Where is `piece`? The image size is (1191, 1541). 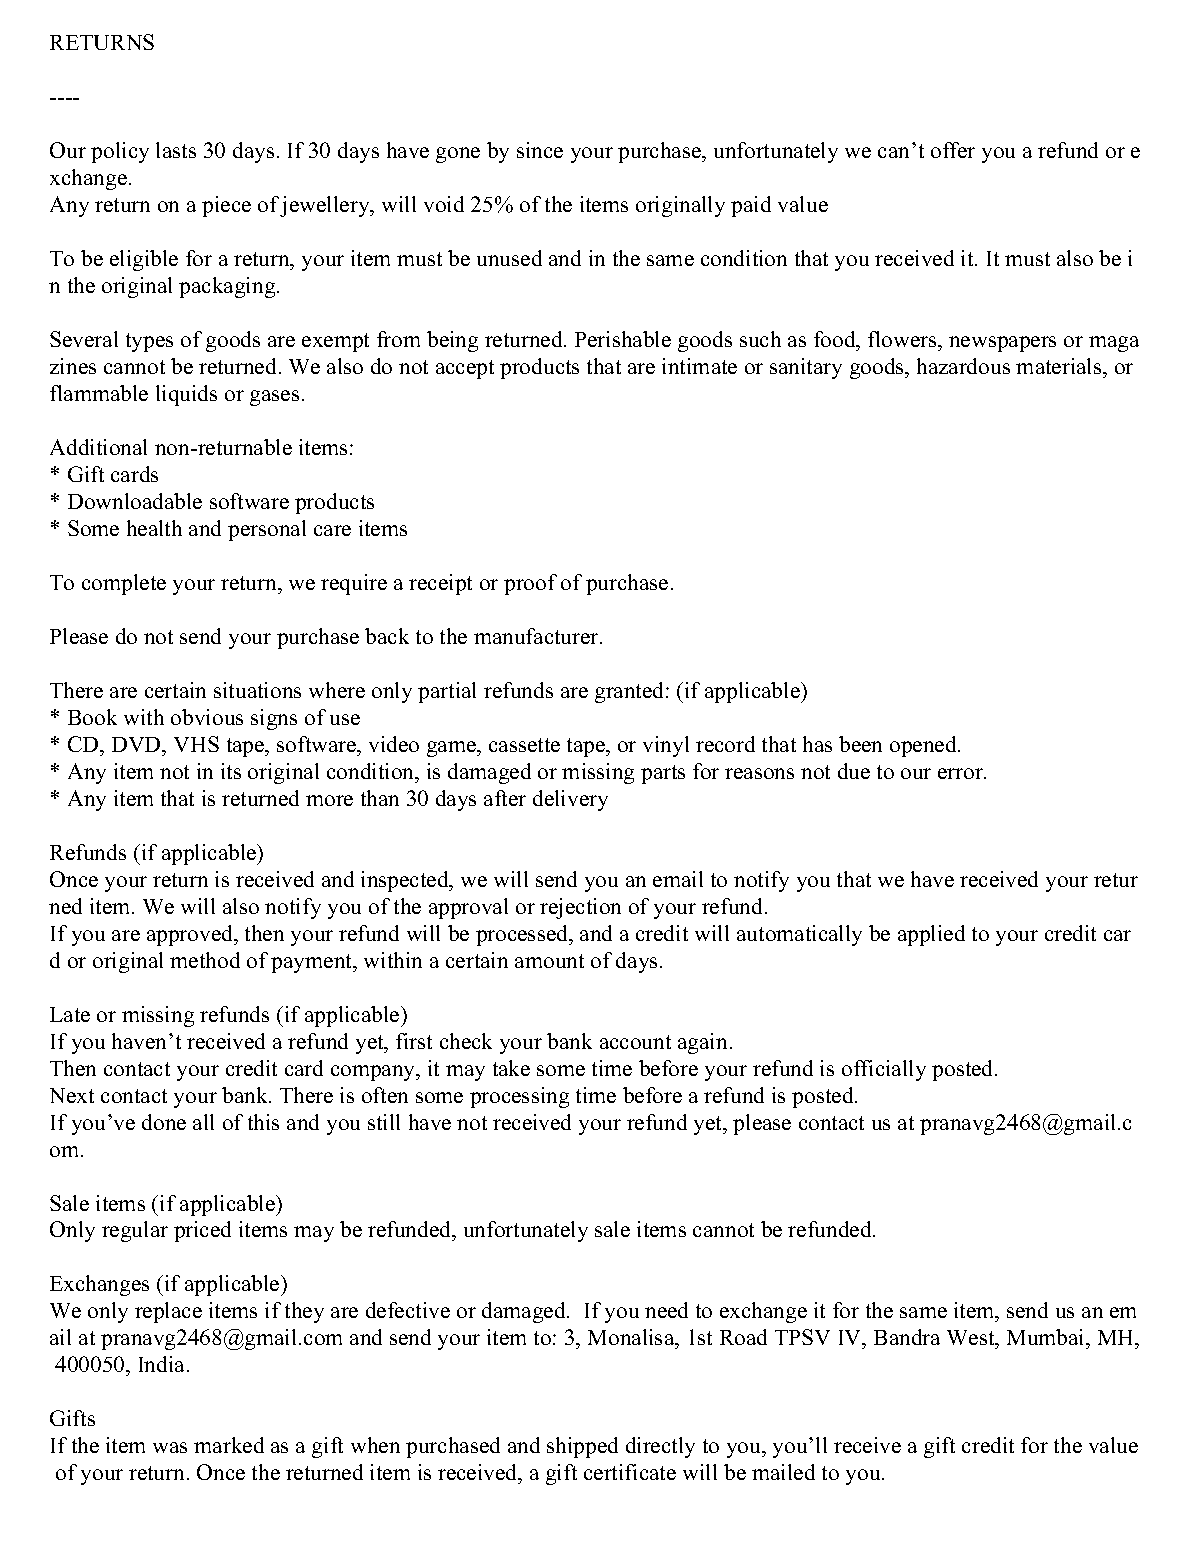
piece is located at coordinates (226, 206).
